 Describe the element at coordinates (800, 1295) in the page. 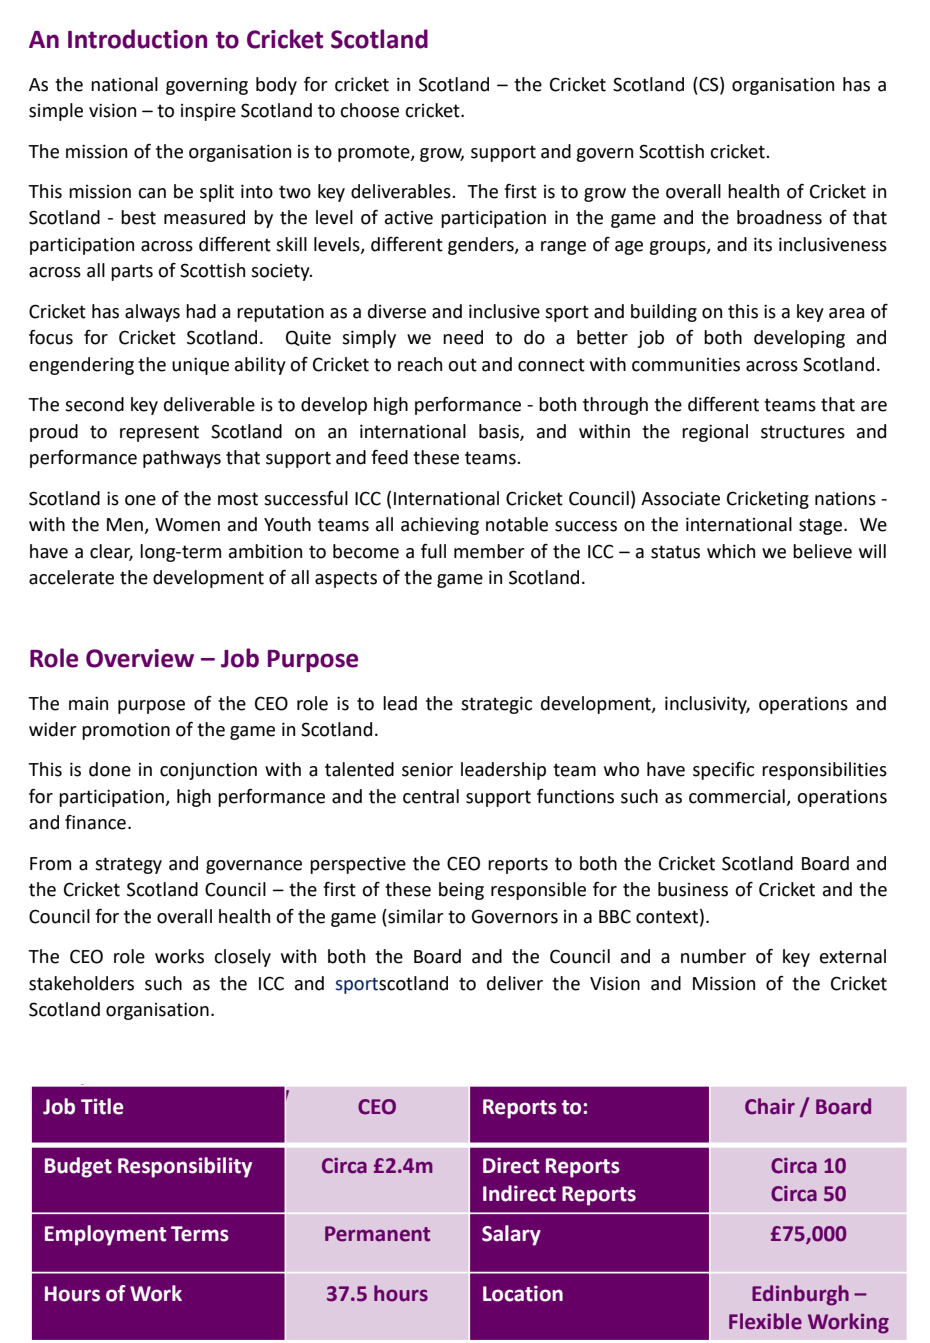

I see `Edinburgh` at that location.
